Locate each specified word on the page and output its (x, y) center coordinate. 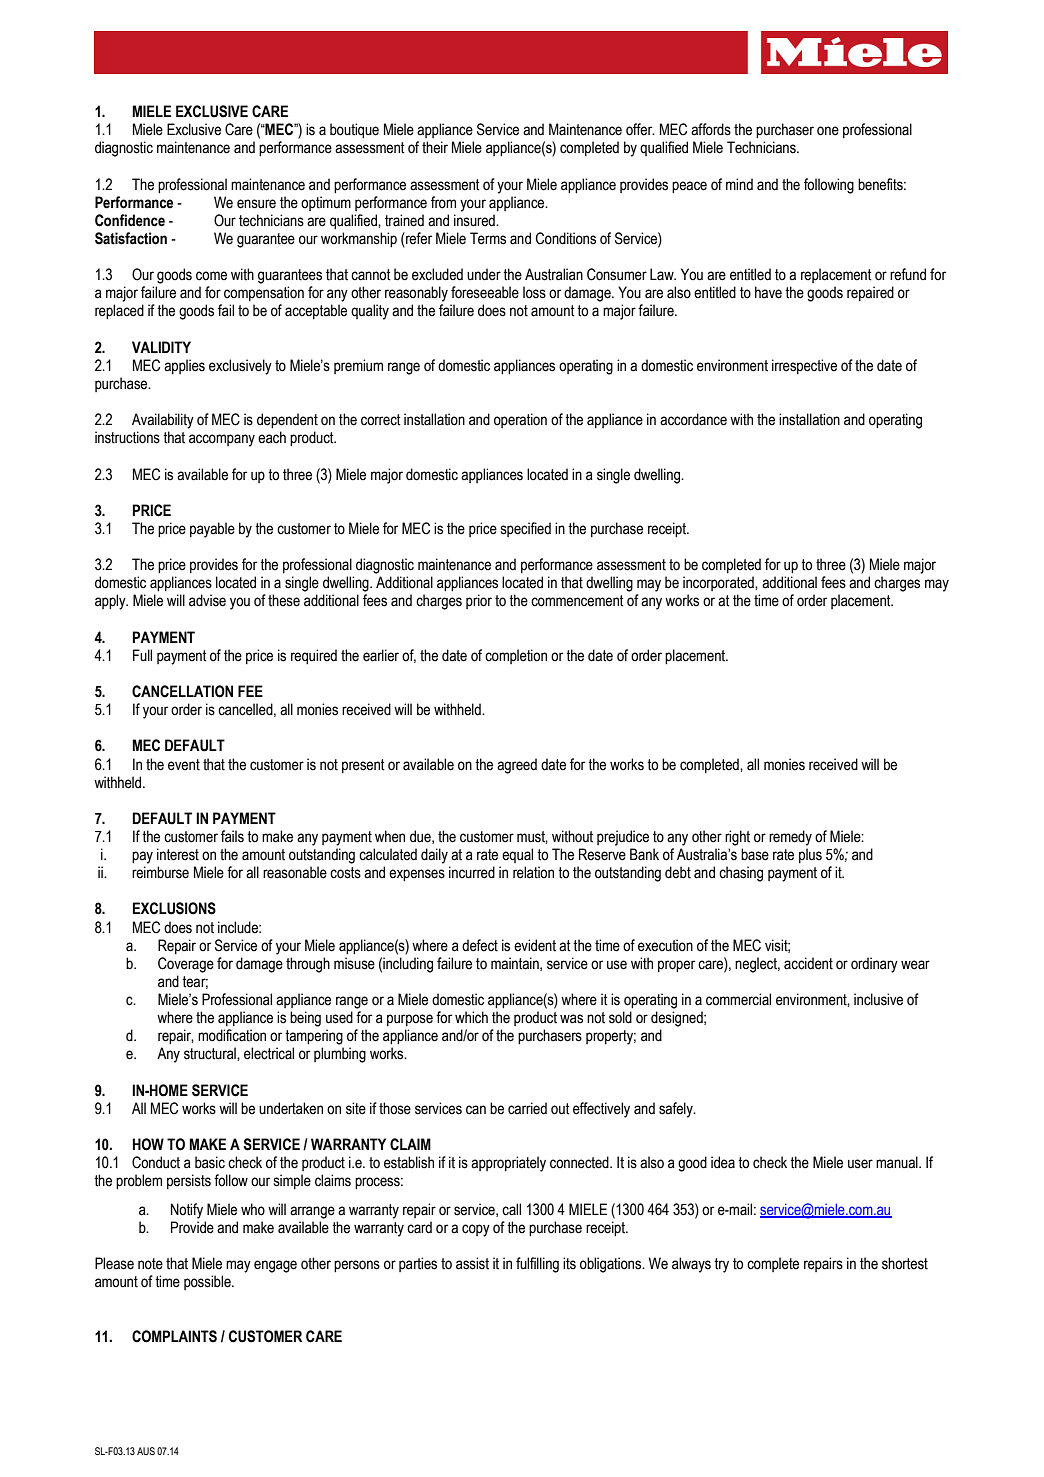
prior (479, 601)
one (828, 131)
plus (810, 855)
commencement (577, 601)
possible (208, 1282)
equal (517, 855)
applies (184, 366)
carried (527, 1108)
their (435, 147)
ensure (256, 204)
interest (178, 854)
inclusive (878, 999)
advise (207, 600)
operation (520, 420)
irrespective (804, 366)
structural (211, 1053)
